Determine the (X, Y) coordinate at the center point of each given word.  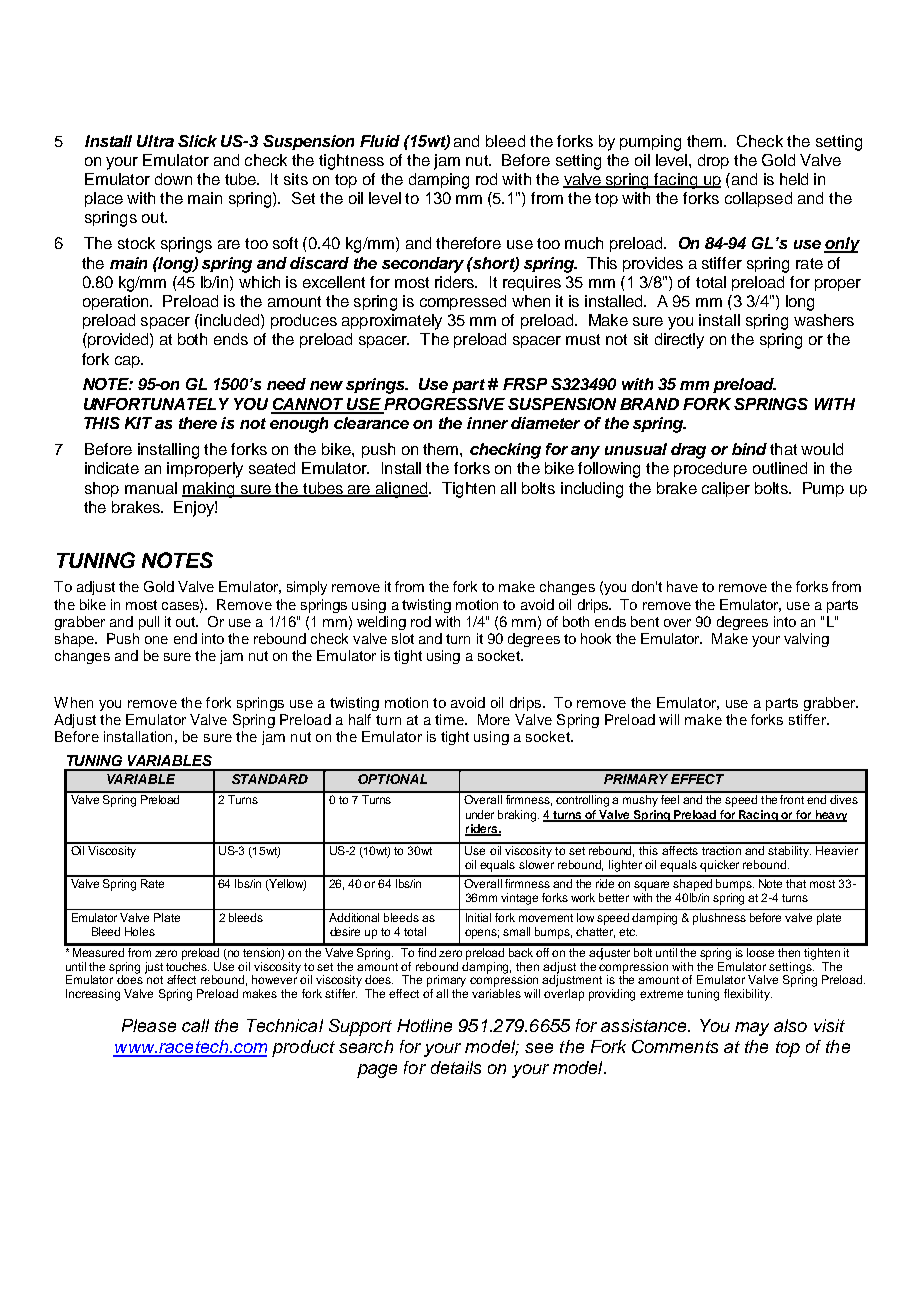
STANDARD (270, 779)
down (173, 179)
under (480, 814)
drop (713, 161)
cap (128, 362)
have (682, 586)
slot (403, 638)
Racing (758, 816)
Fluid (380, 141)
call (195, 1025)
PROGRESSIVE (444, 405)
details (456, 1067)
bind (749, 449)
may (752, 1029)
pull (149, 623)
